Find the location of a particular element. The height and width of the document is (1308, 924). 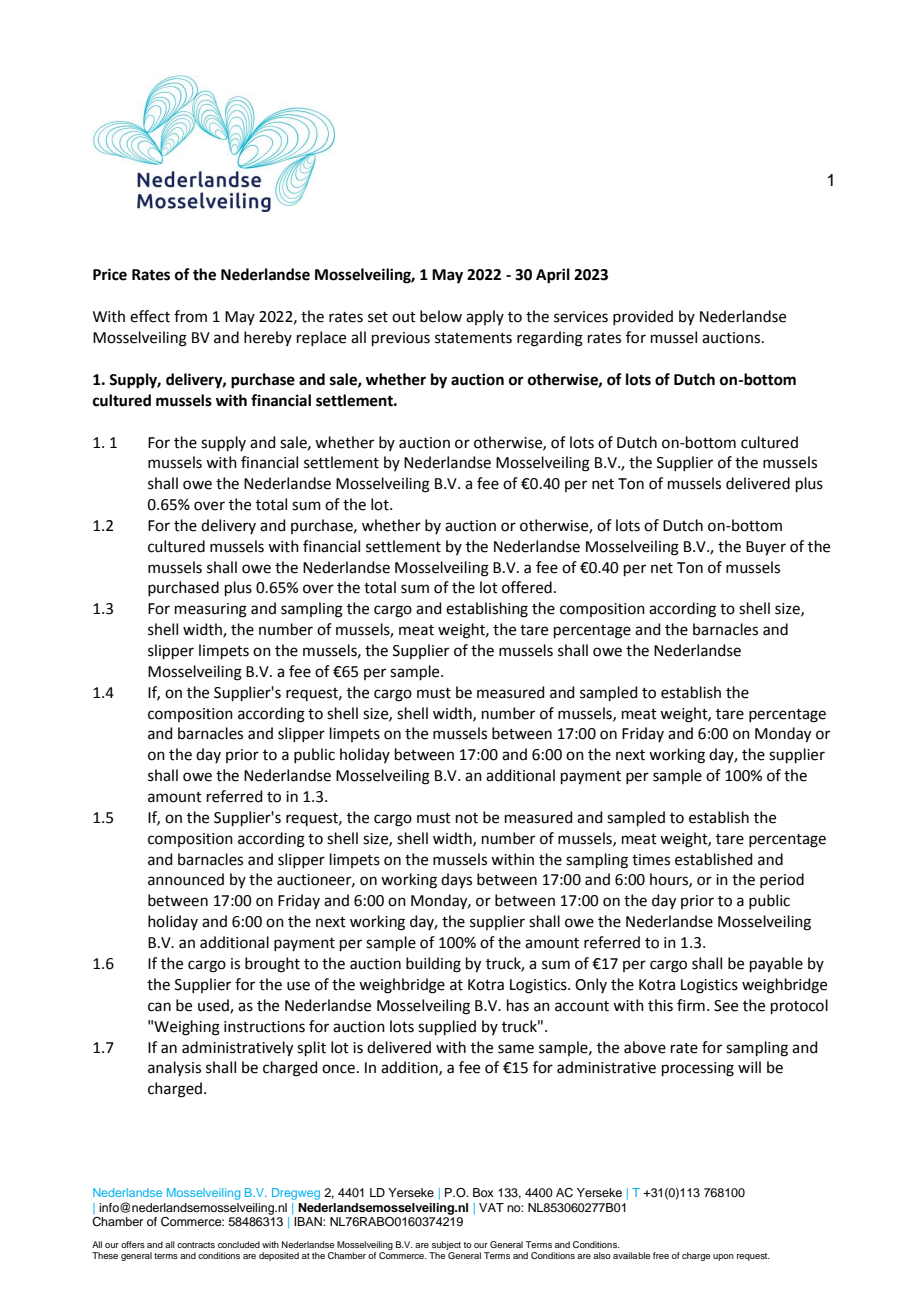

not is located at coordinates (467, 818).
